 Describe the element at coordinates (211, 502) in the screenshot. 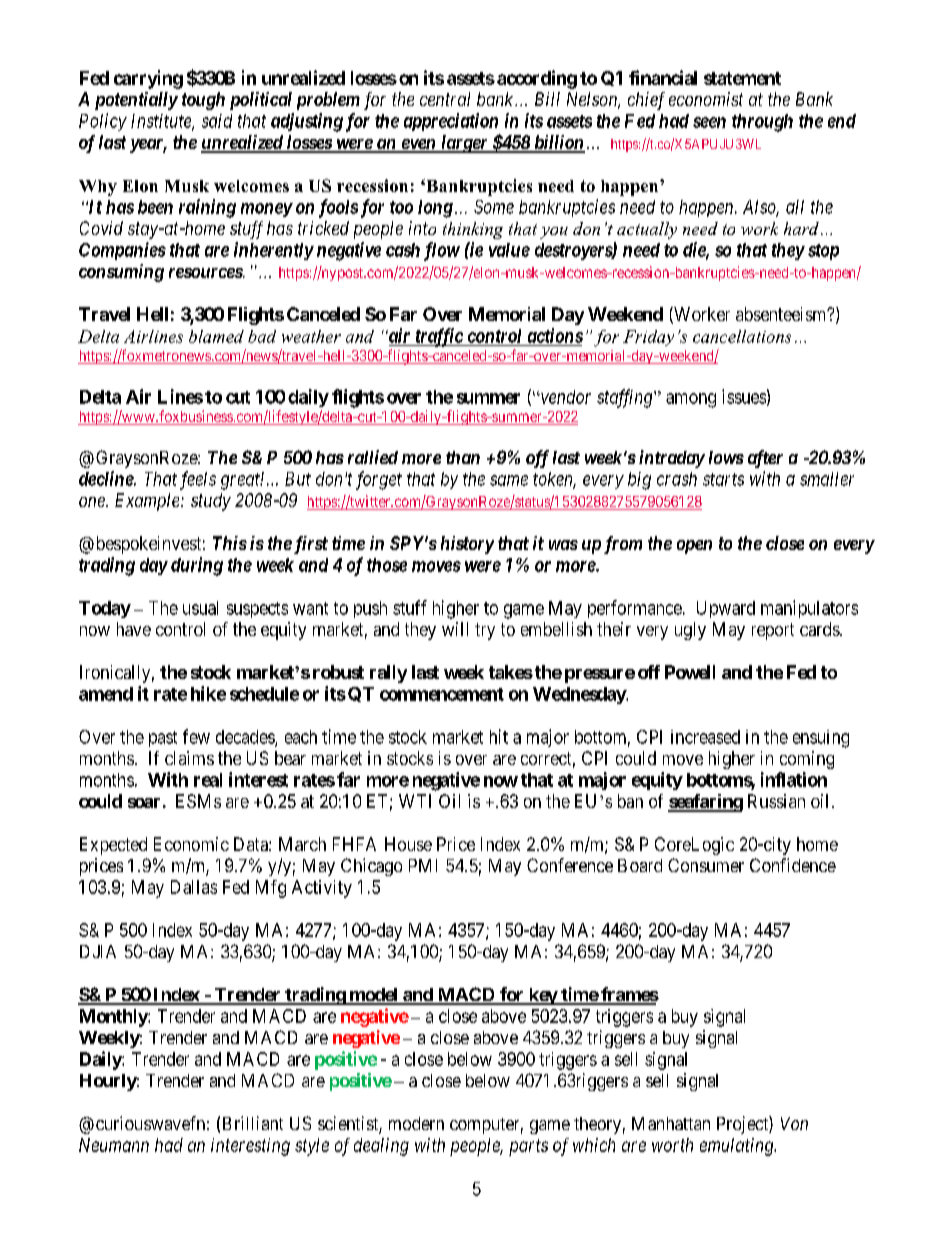

I see `study` at that location.
